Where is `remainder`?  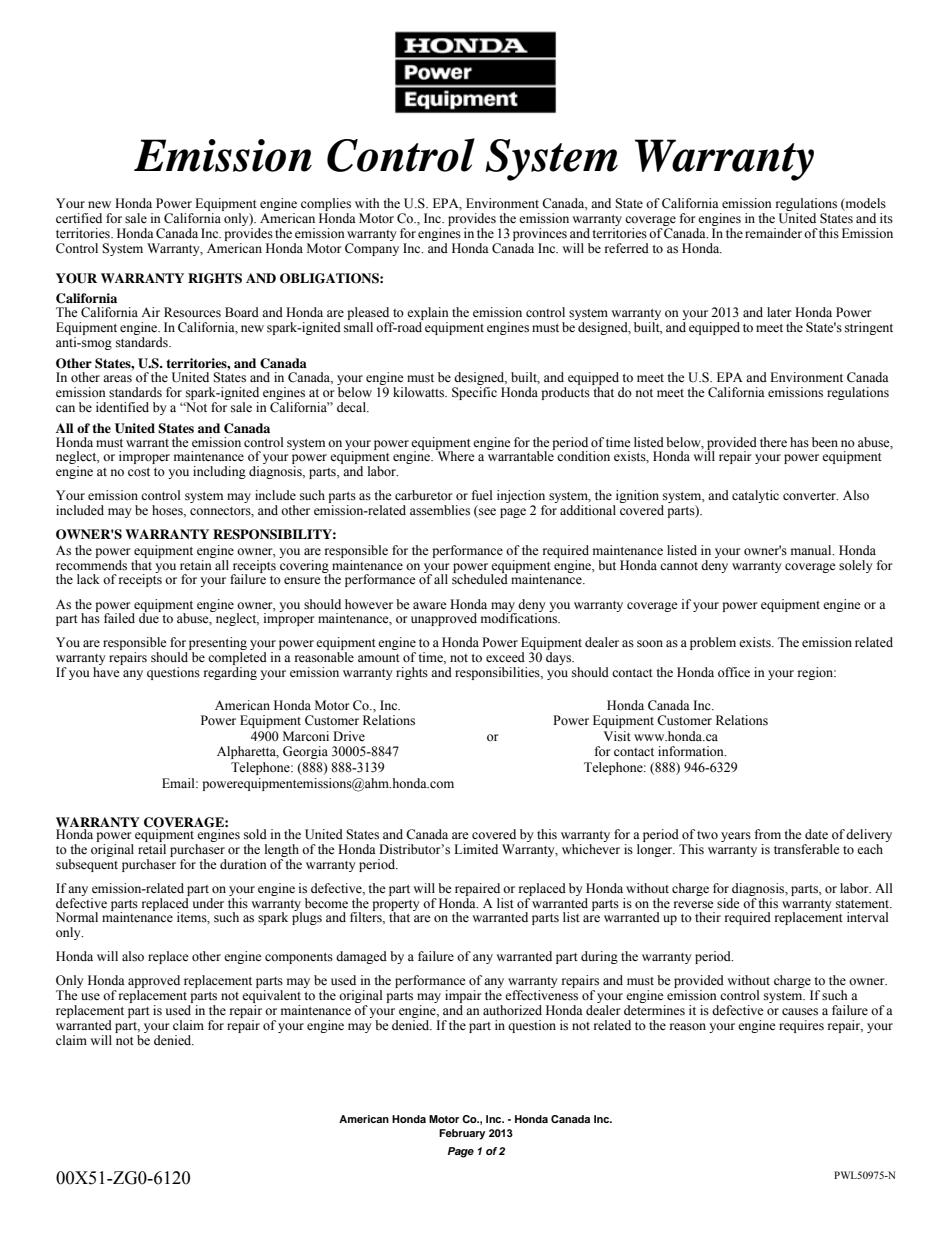 remainder is located at coordinates (773, 233).
